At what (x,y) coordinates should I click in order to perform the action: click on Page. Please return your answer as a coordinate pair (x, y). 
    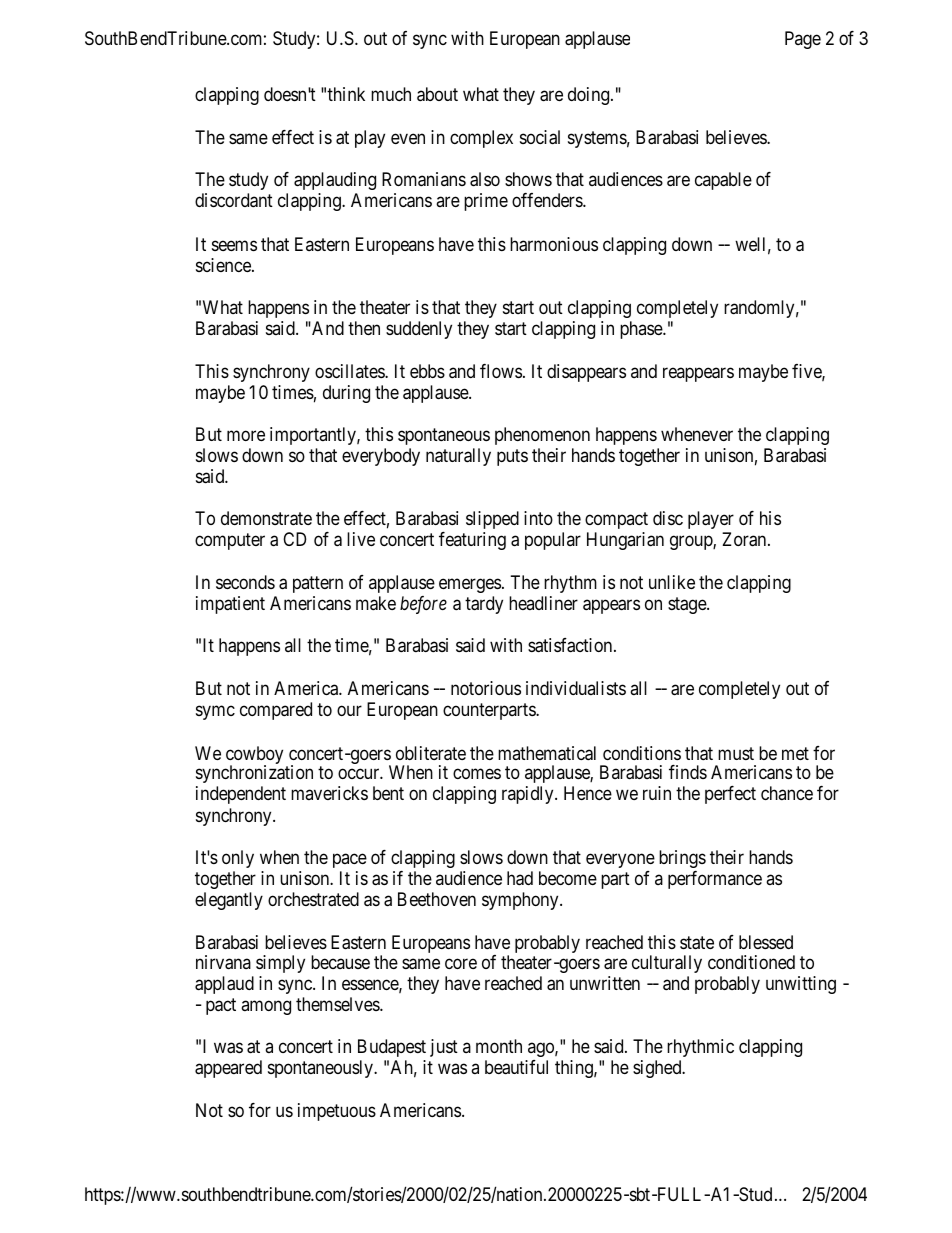
    Looking at the image, I should click on (803, 40).
